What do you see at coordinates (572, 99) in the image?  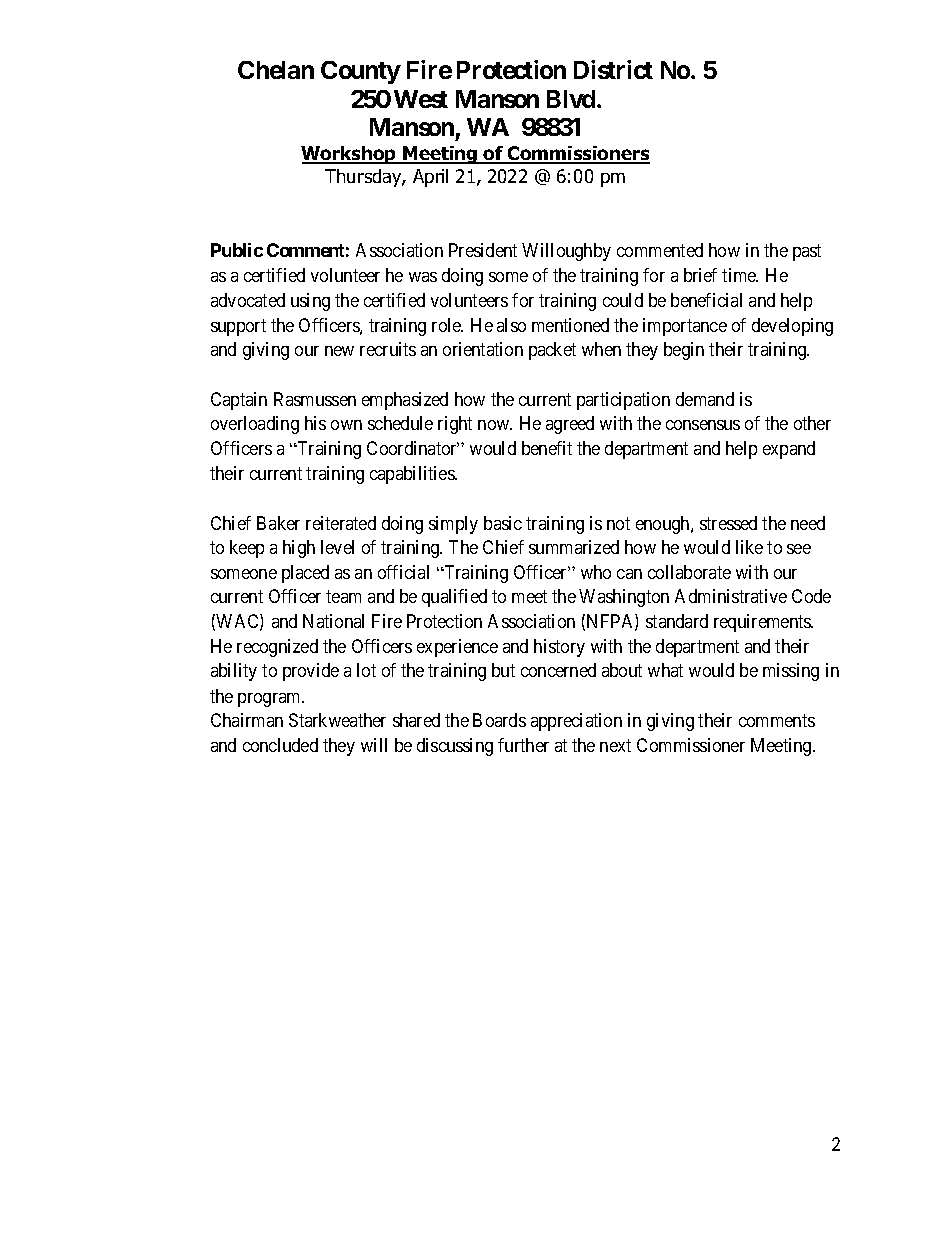 I see `Blvd` at bounding box center [572, 99].
